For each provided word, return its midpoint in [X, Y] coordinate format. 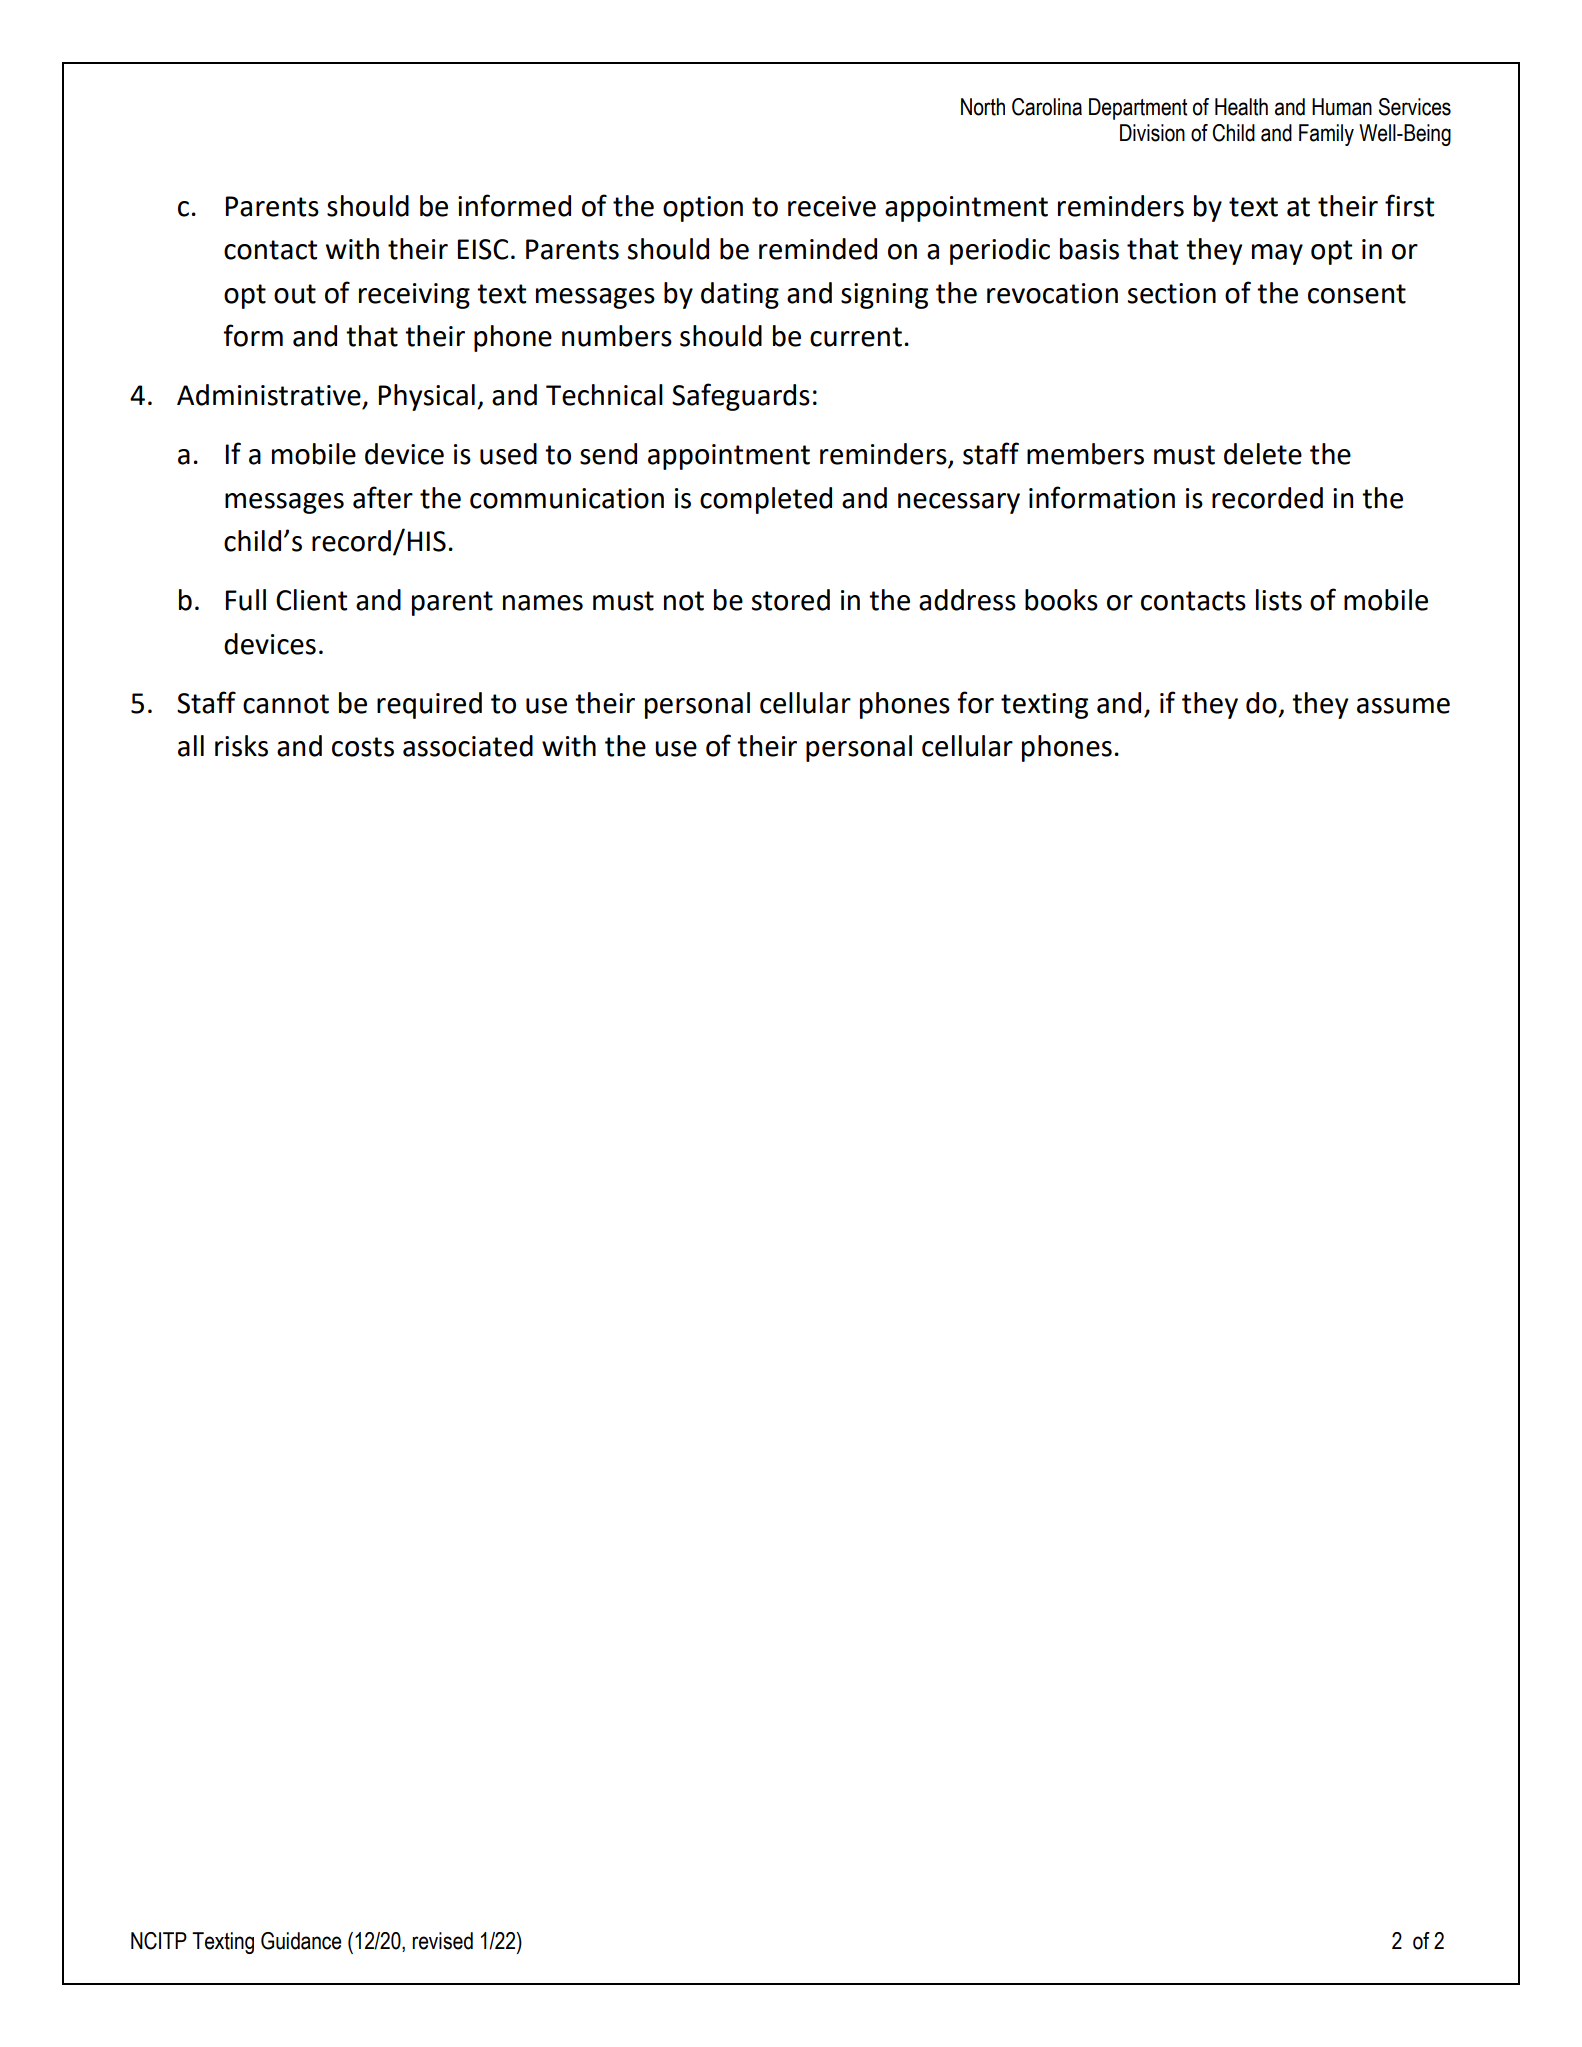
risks [241, 746]
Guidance [301, 1941]
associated [468, 746]
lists [1279, 600]
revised [442, 1941]
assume [1403, 706]
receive [832, 206]
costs [363, 747]
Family [1326, 135]
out [295, 294]
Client [311, 600]
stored [791, 600]
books [1061, 600]
